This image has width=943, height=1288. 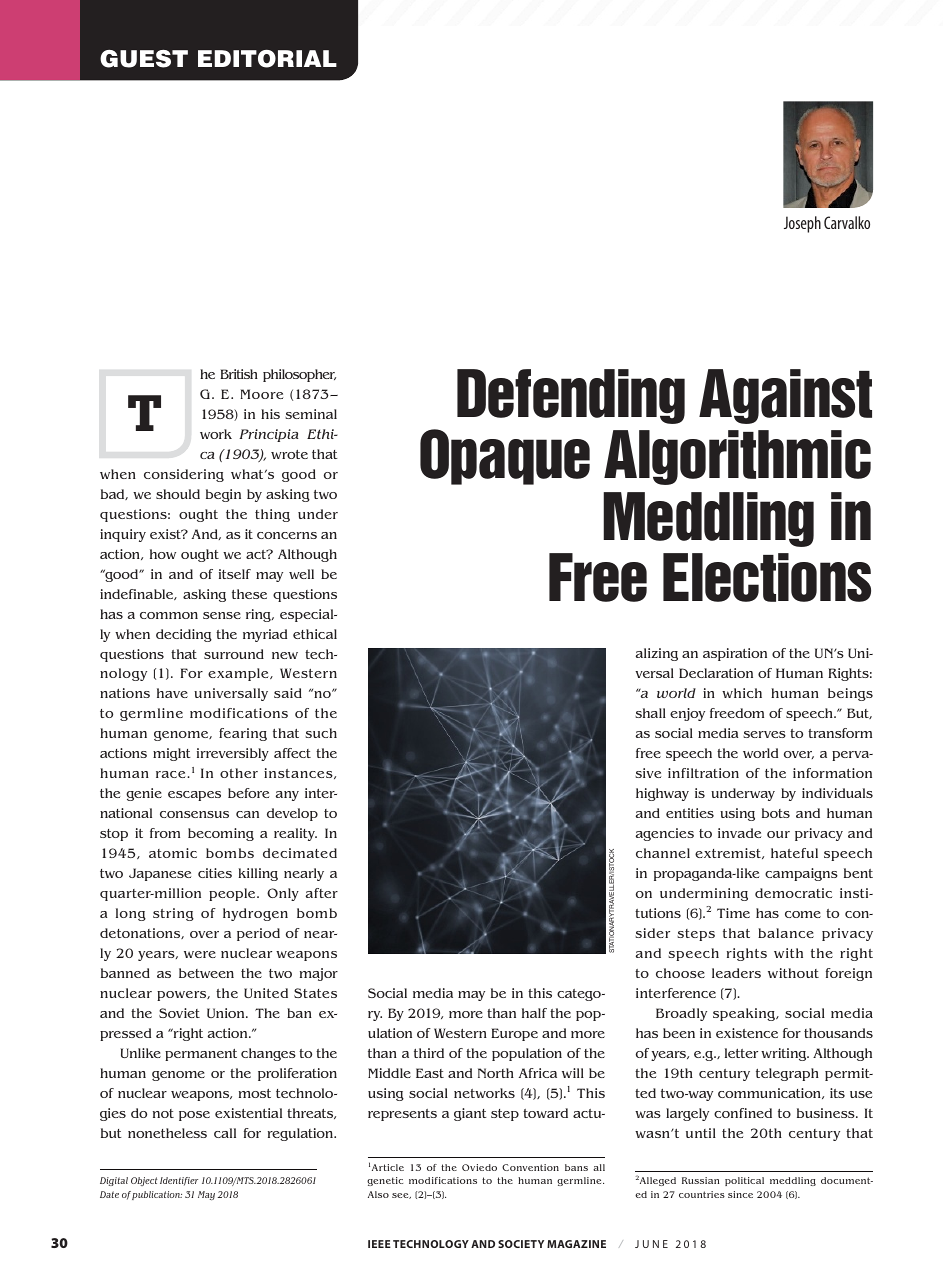 What do you see at coordinates (802, 224) in the image?
I see `Joseph` at bounding box center [802, 224].
